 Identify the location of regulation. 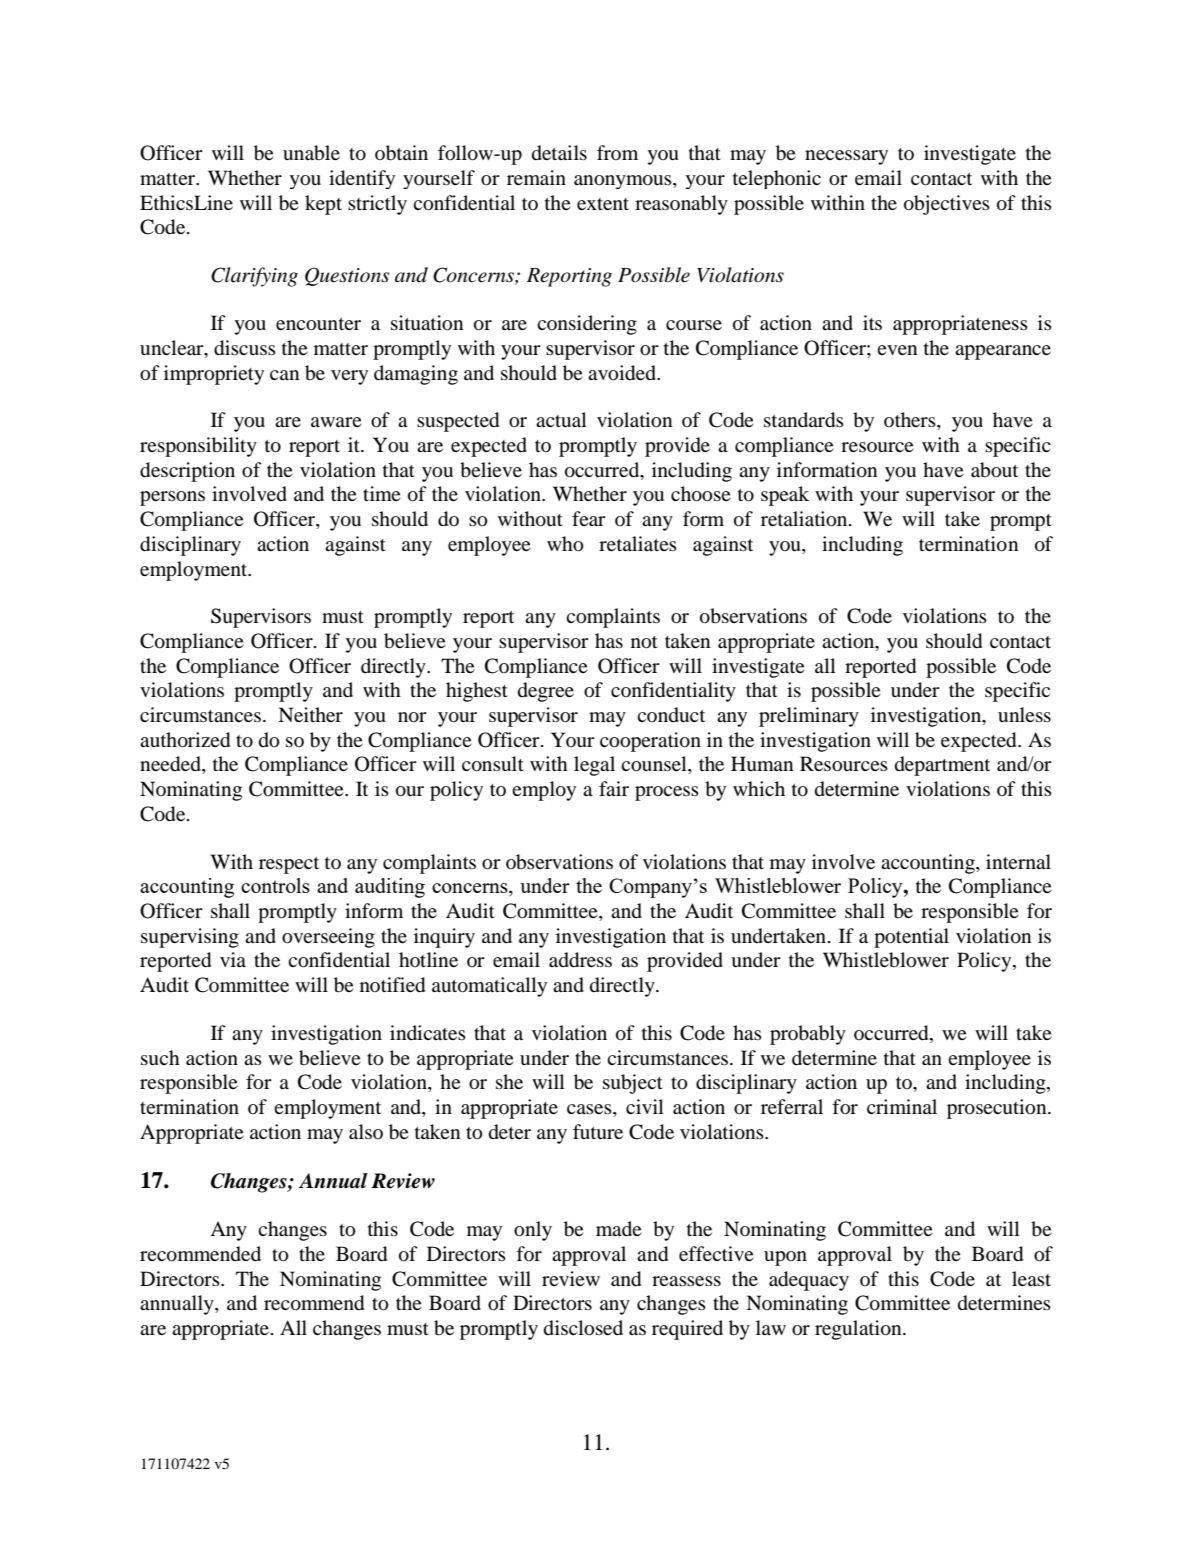
(859, 1330).
